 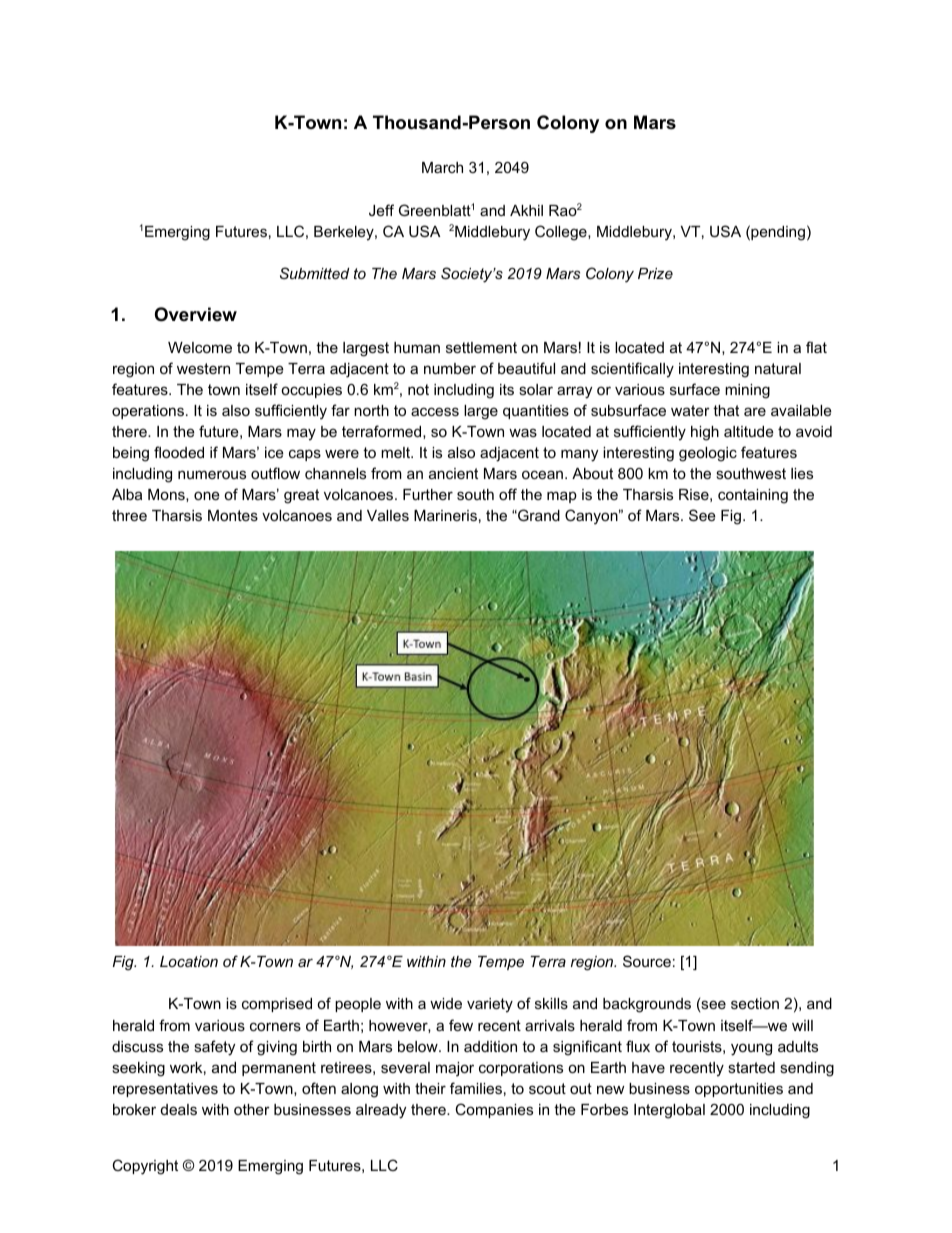 I want to click on containing, so click(x=753, y=496).
